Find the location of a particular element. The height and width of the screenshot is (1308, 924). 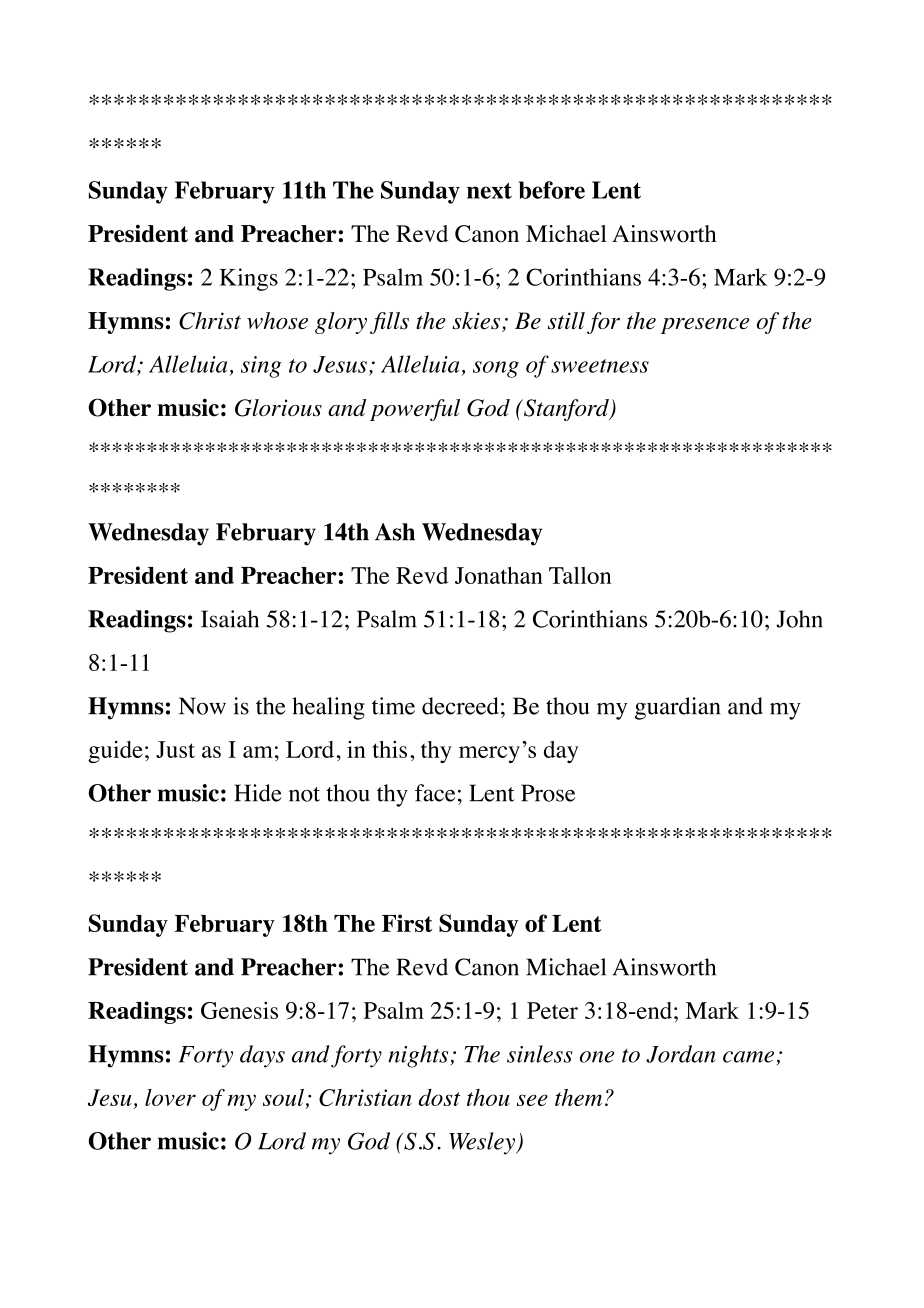

Kings is located at coordinates (248, 279).
